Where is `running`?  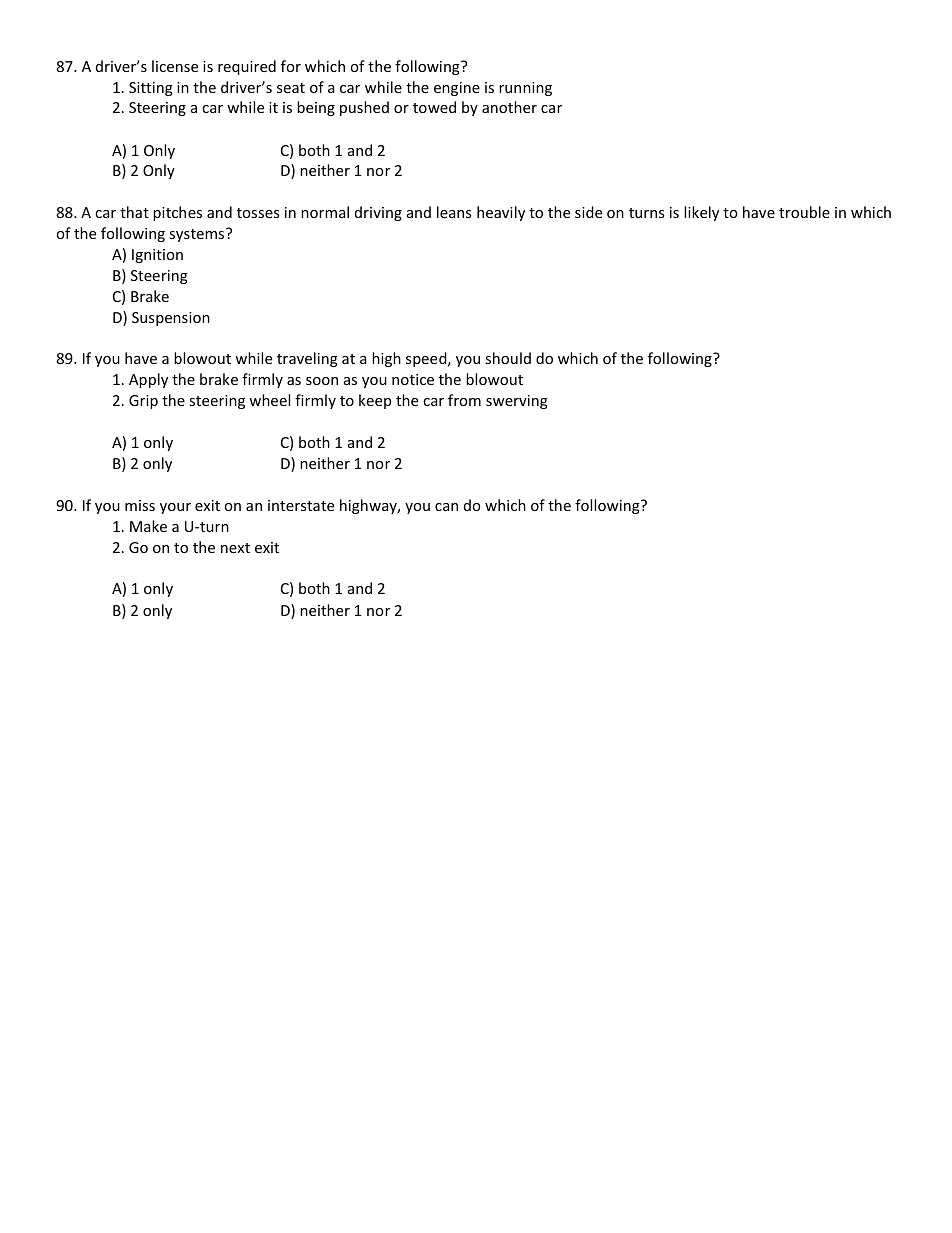 running is located at coordinates (525, 89).
